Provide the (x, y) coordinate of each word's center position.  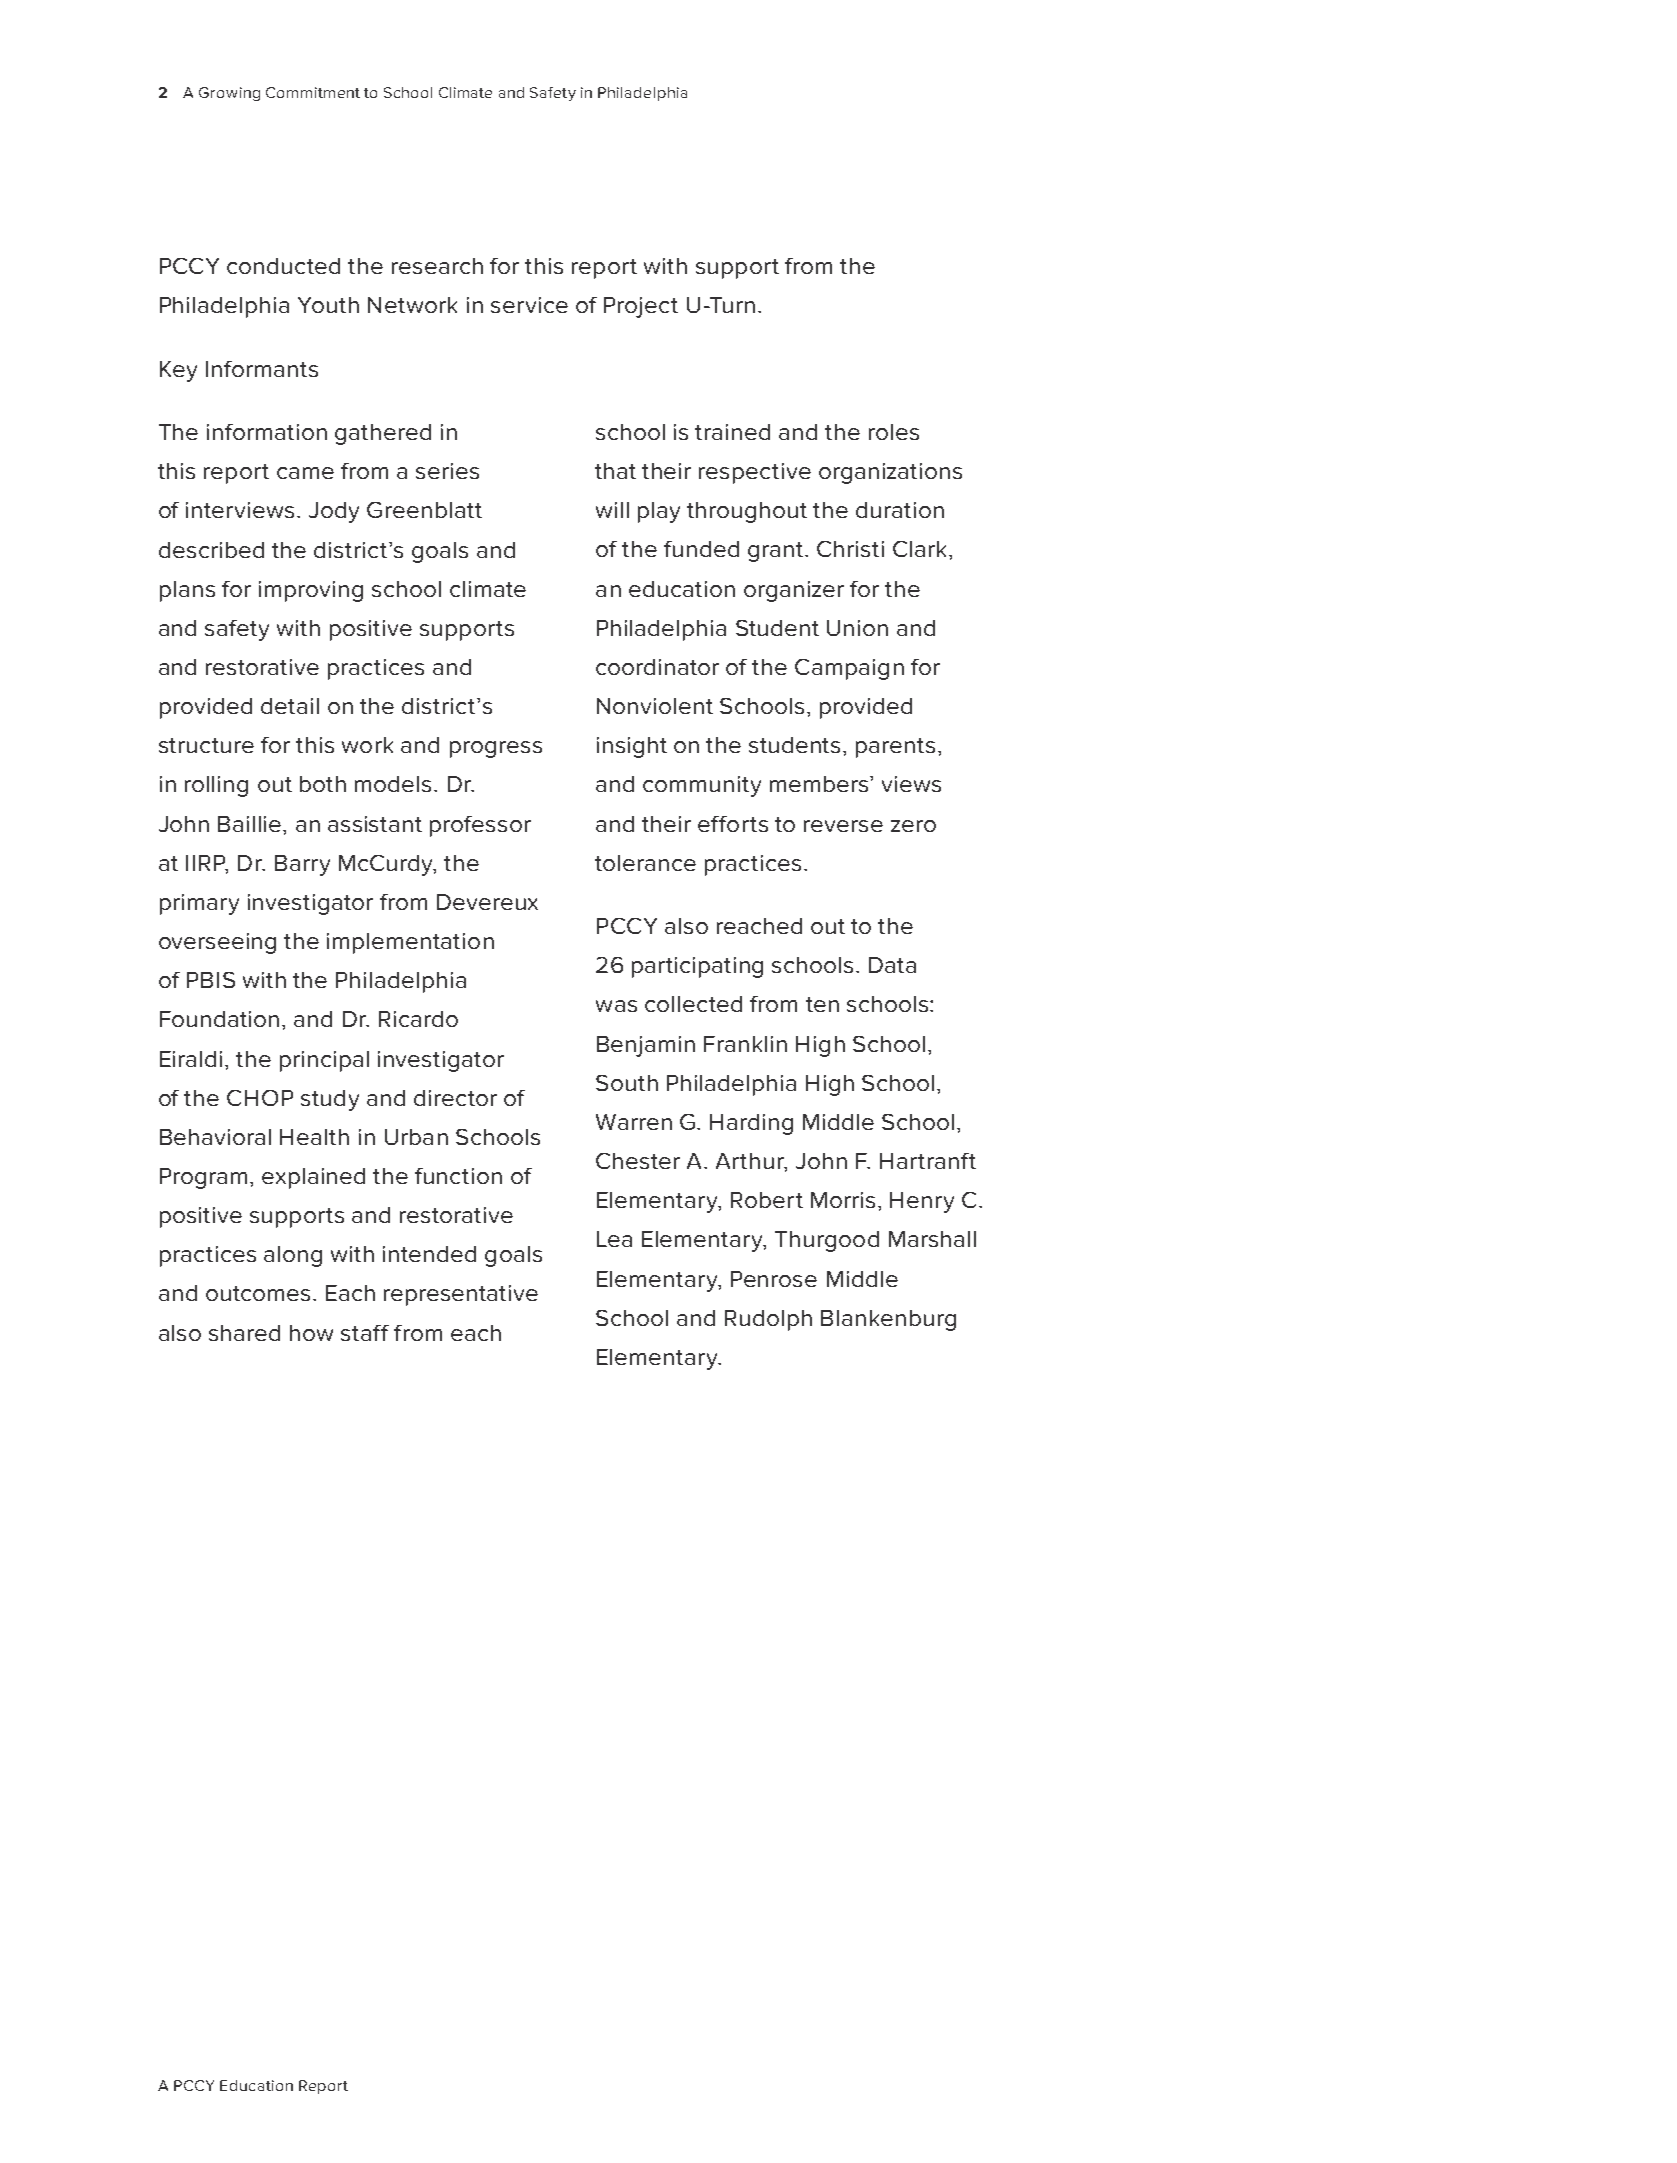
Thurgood (827, 1241)
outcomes (258, 1293)
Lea (614, 1239)
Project (641, 307)
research (437, 266)
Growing (229, 94)
